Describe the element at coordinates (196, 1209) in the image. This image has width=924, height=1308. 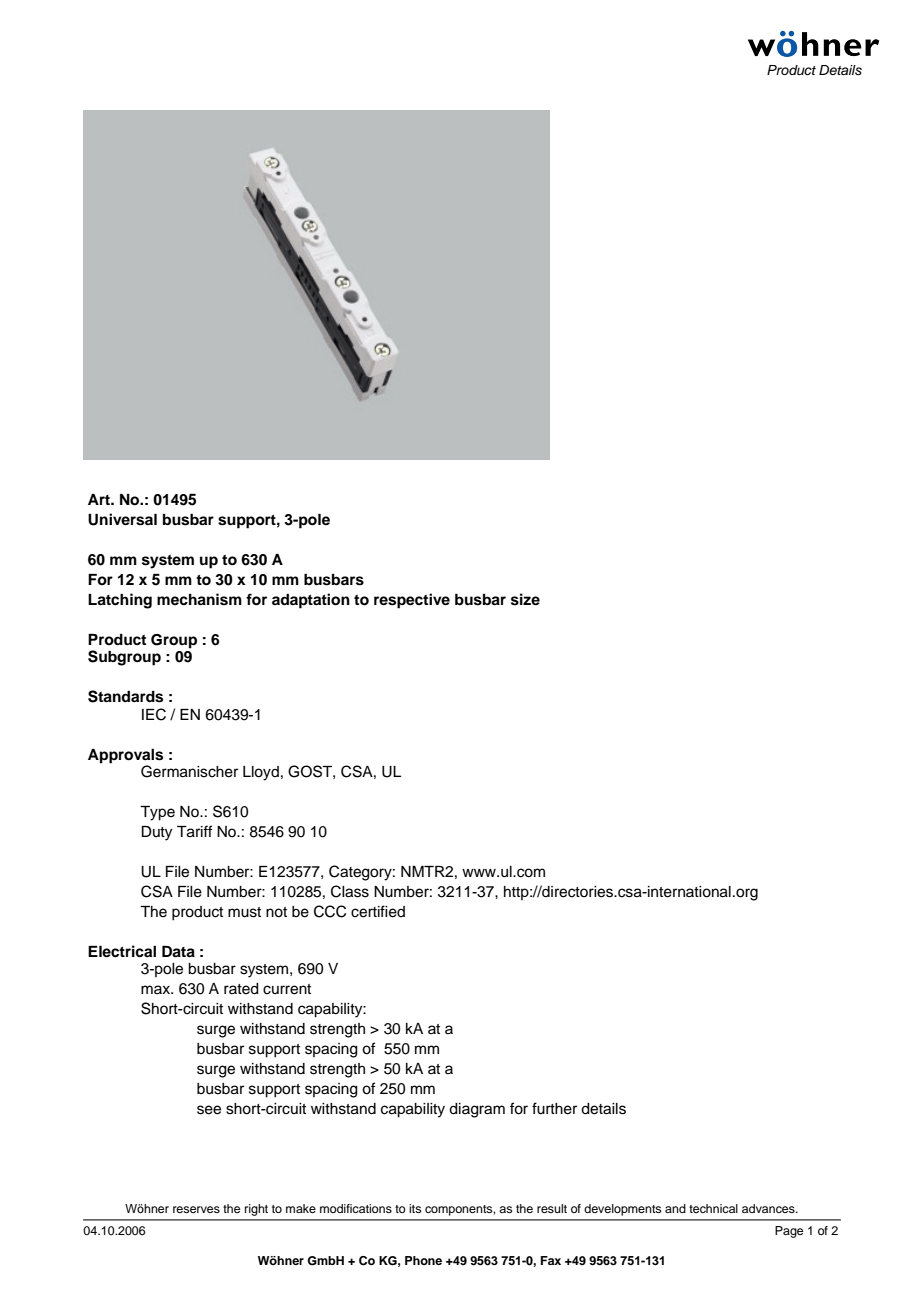
I see `reserves` at that location.
